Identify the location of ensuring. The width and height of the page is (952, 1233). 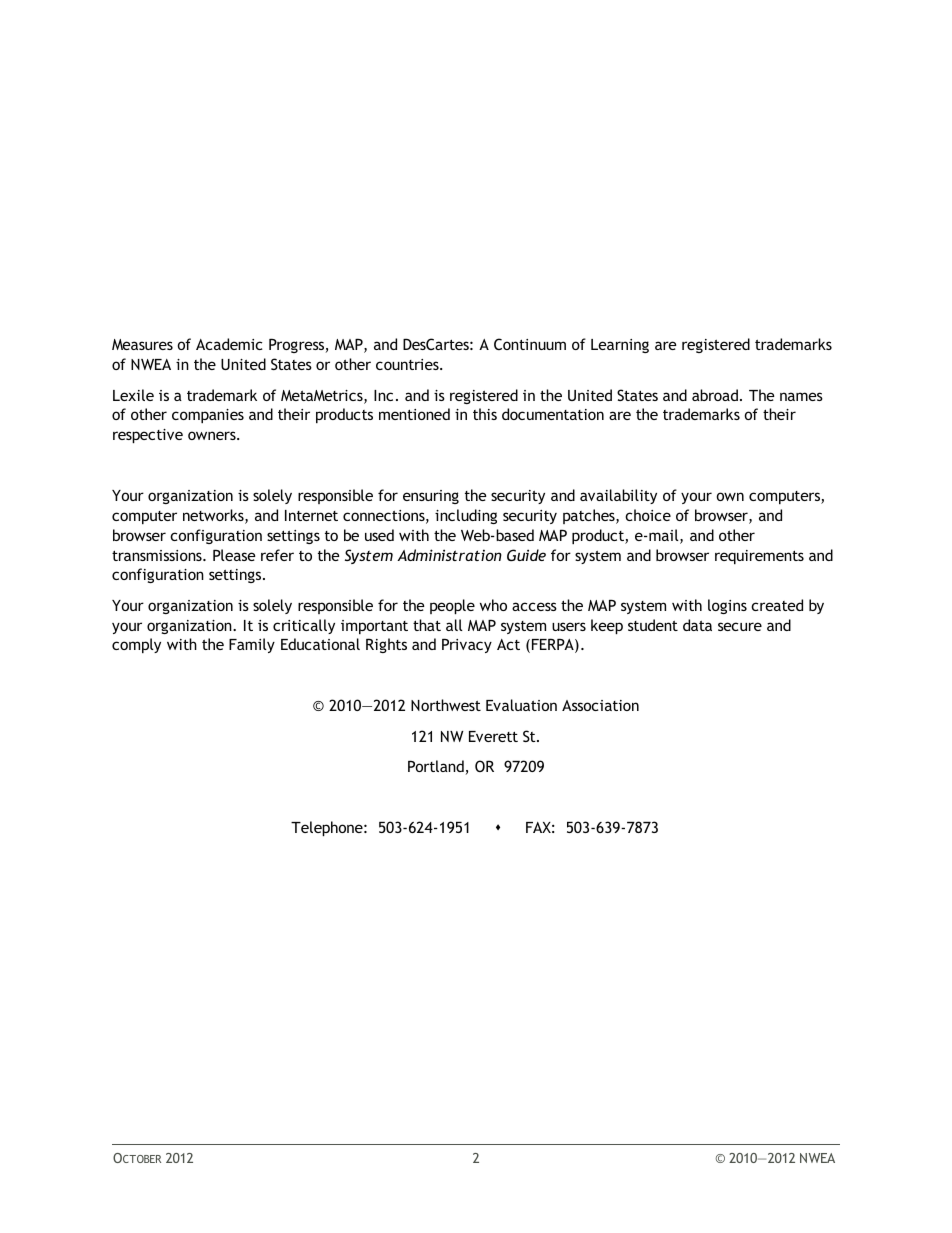
(431, 497).
